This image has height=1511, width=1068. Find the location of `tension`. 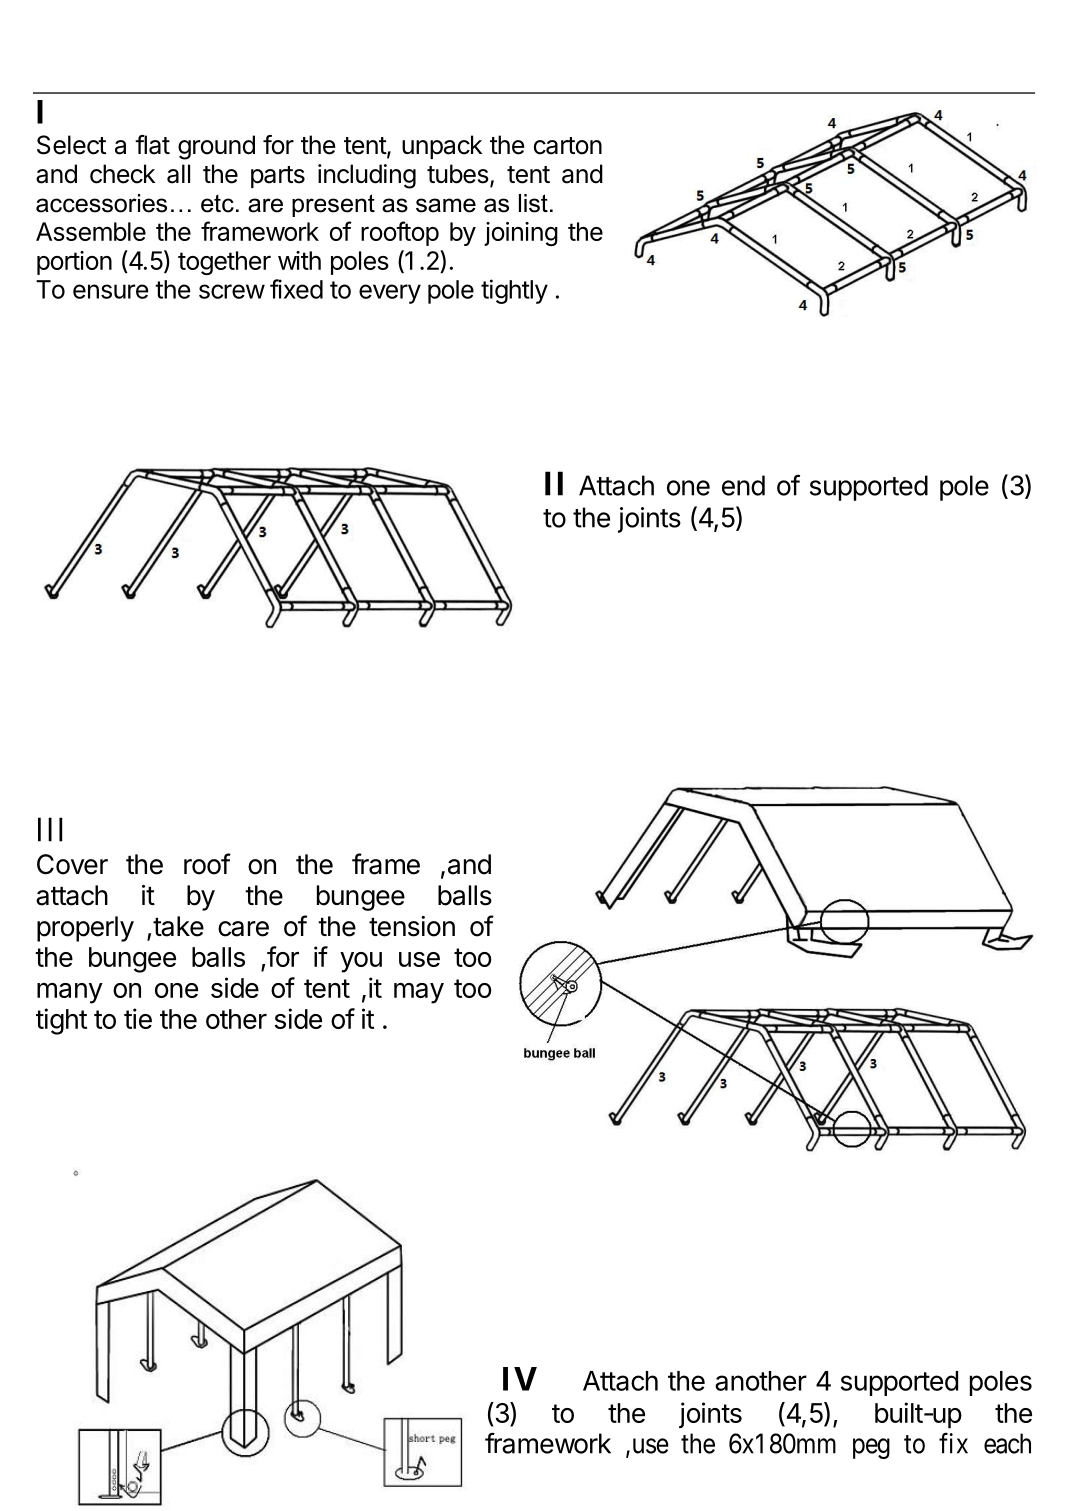

tension is located at coordinates (412, 926).
